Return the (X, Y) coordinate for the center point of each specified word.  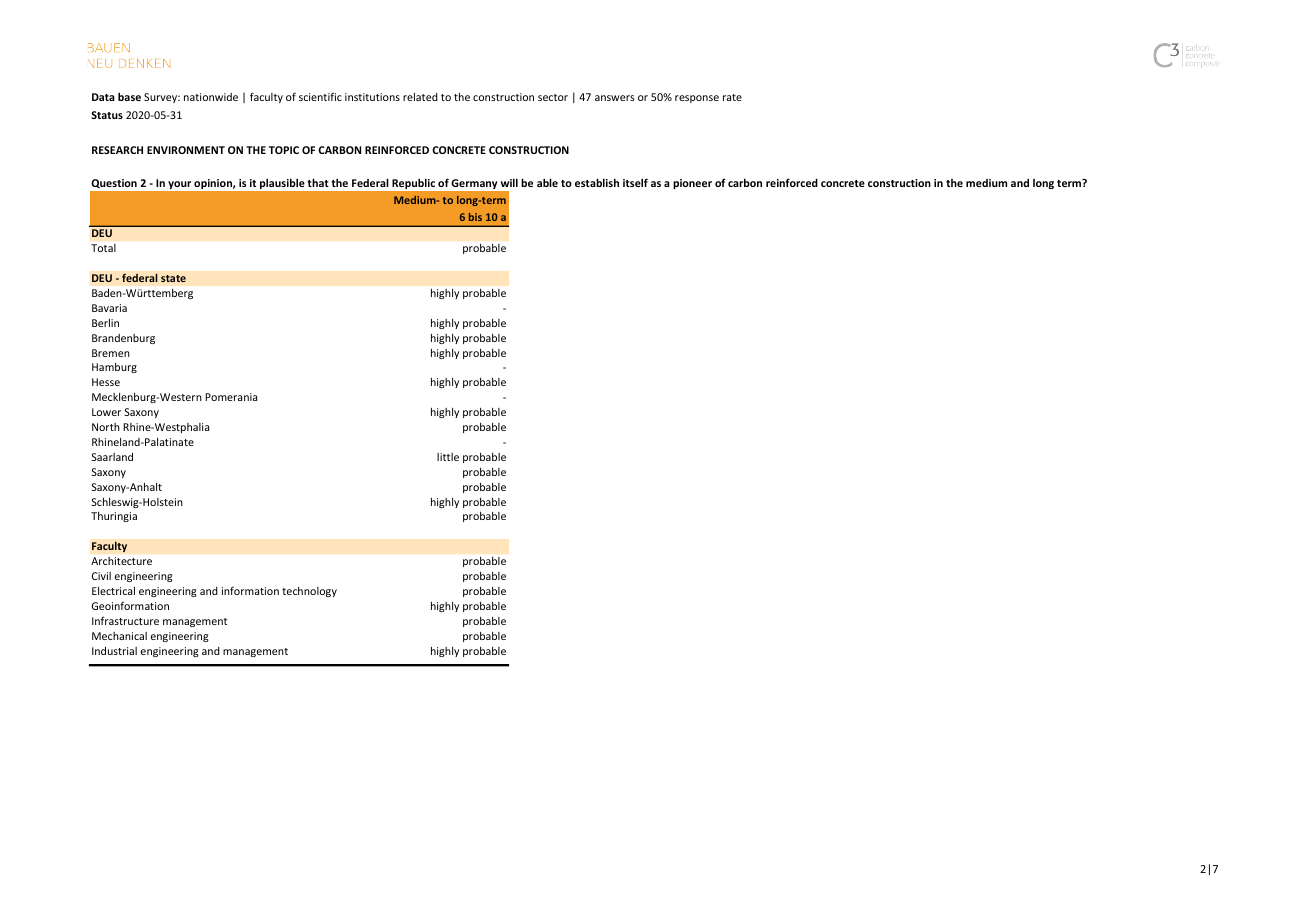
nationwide (211, 97)
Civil (101, 576)
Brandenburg (123, 339)
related (420, 97)
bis (475, 217)
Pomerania (231, 397)
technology (309, 592)
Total (103, 248)
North (106, 427)
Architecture (121, 561)
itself (635, 182)
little (448, 457)
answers (615, 98)
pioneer (692, 184)
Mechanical (119, 636)
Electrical (113, 591)
